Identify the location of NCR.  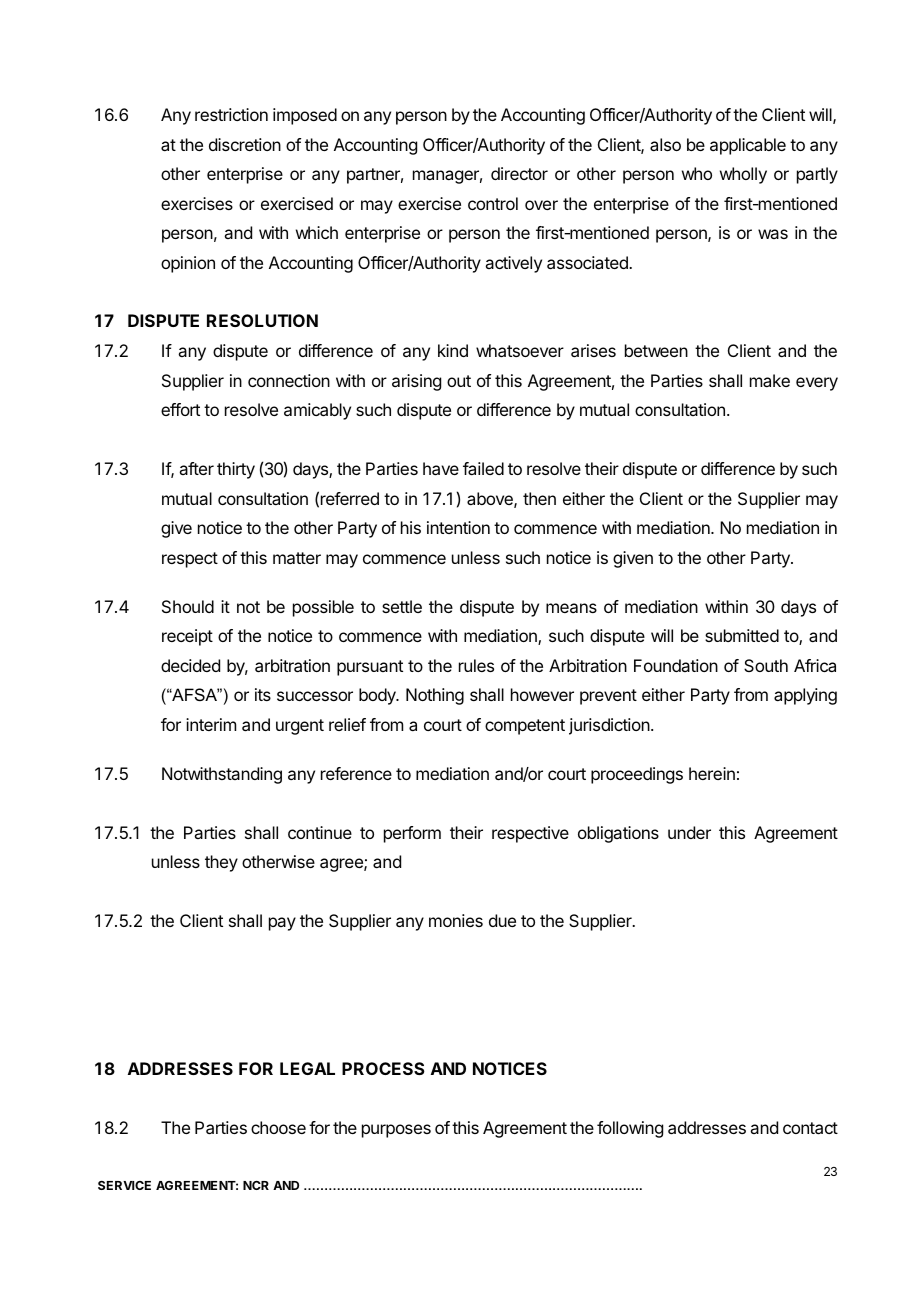
(256, 1185).
